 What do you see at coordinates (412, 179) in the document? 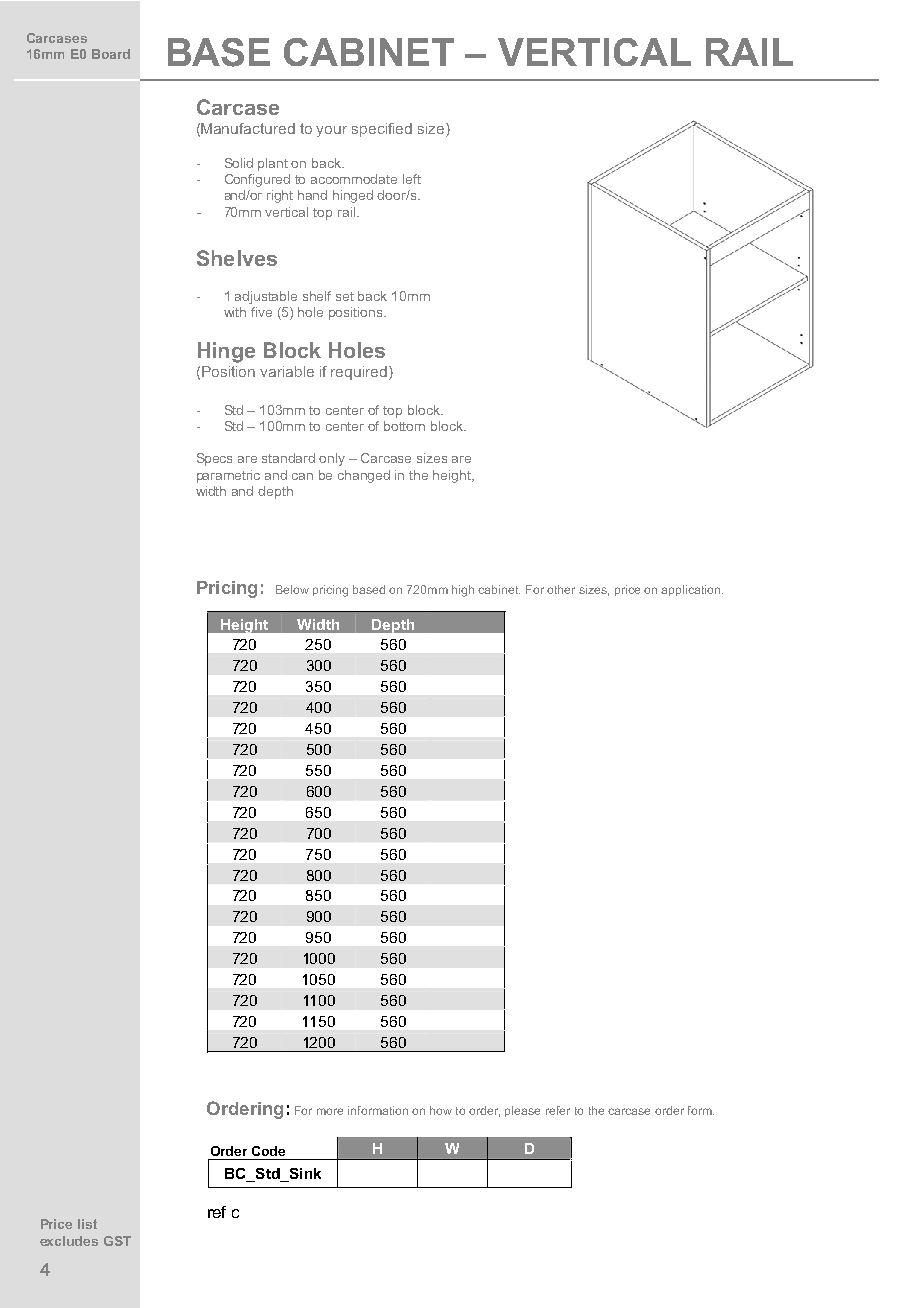
I see `left` at bounding box center [412, 179].
